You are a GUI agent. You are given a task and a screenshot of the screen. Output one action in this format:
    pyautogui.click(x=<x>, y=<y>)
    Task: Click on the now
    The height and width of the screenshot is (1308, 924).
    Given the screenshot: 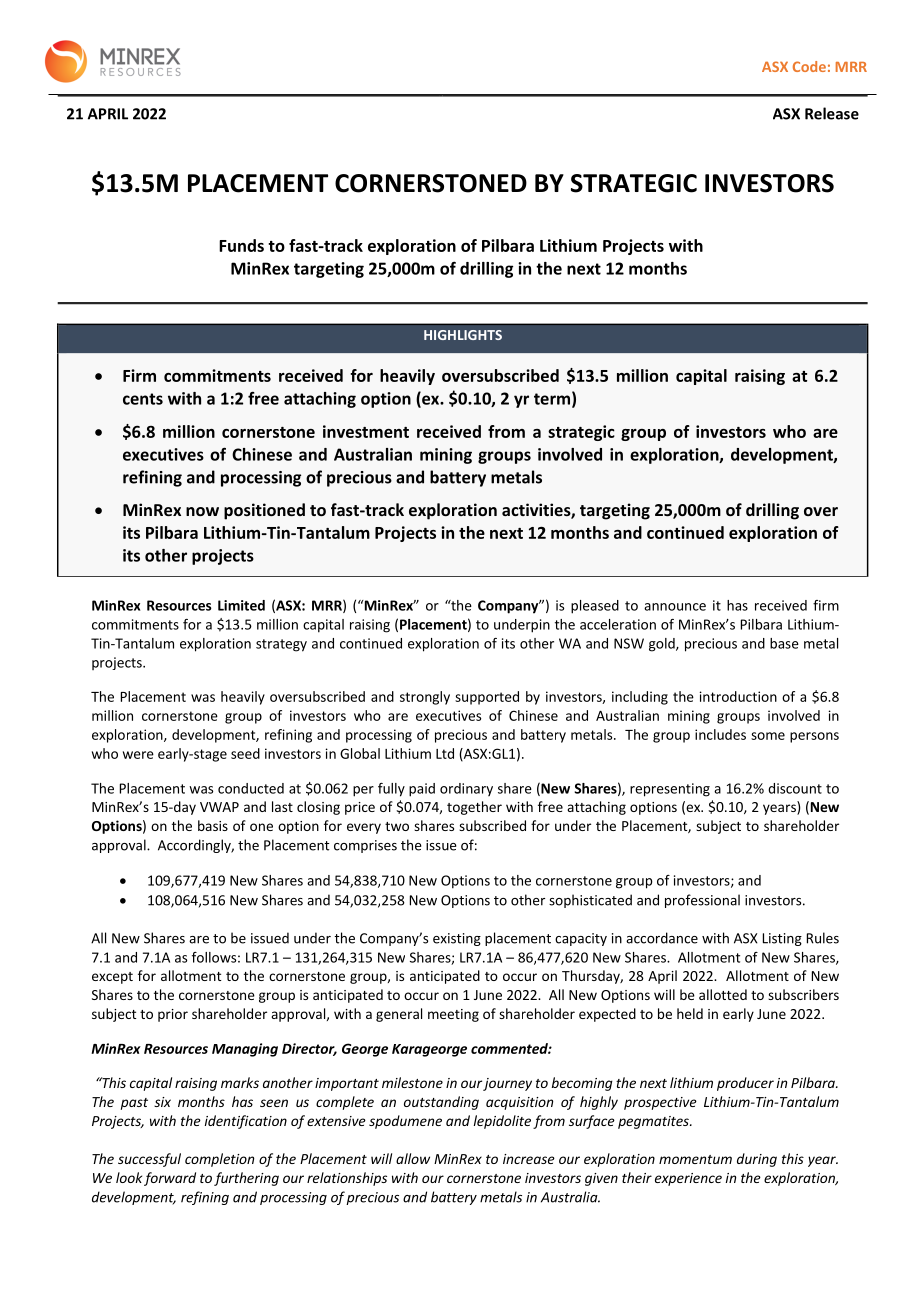 What is the action you would take?
    pyautogui.click(x=202, y=511)
